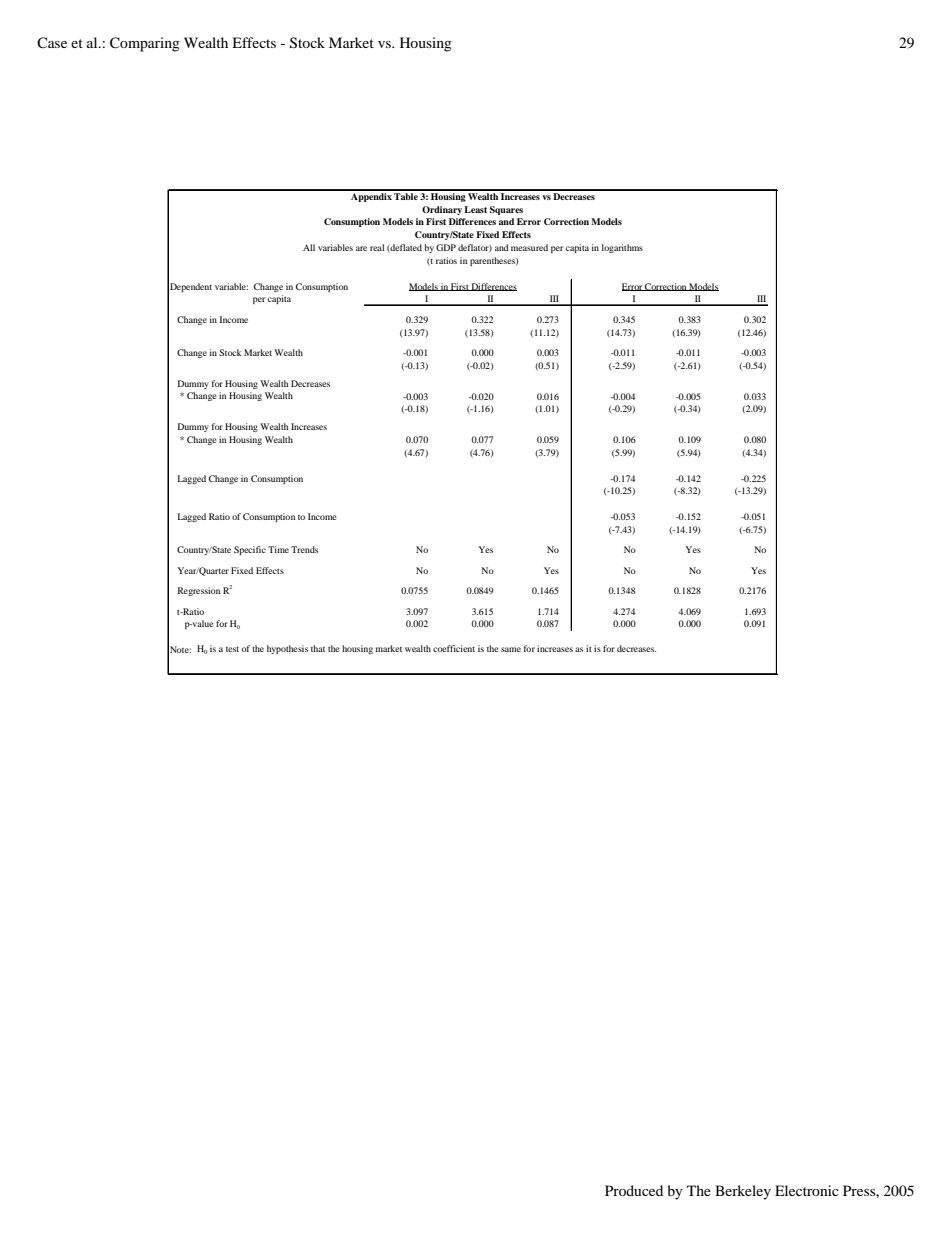  I want to click on Regression, so click(199, 591).
